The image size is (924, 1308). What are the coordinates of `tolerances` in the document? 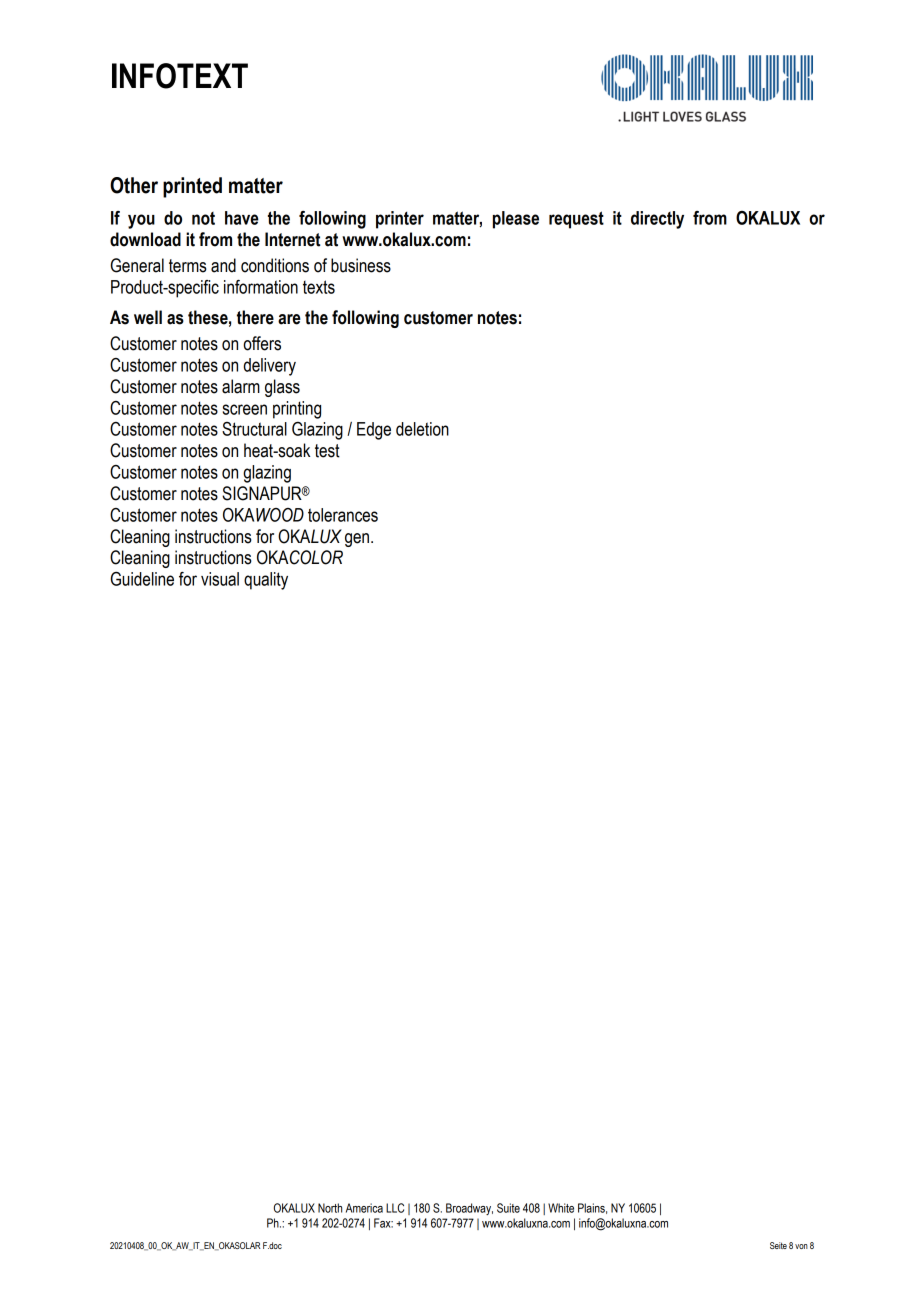 It's located at (343, 515).
